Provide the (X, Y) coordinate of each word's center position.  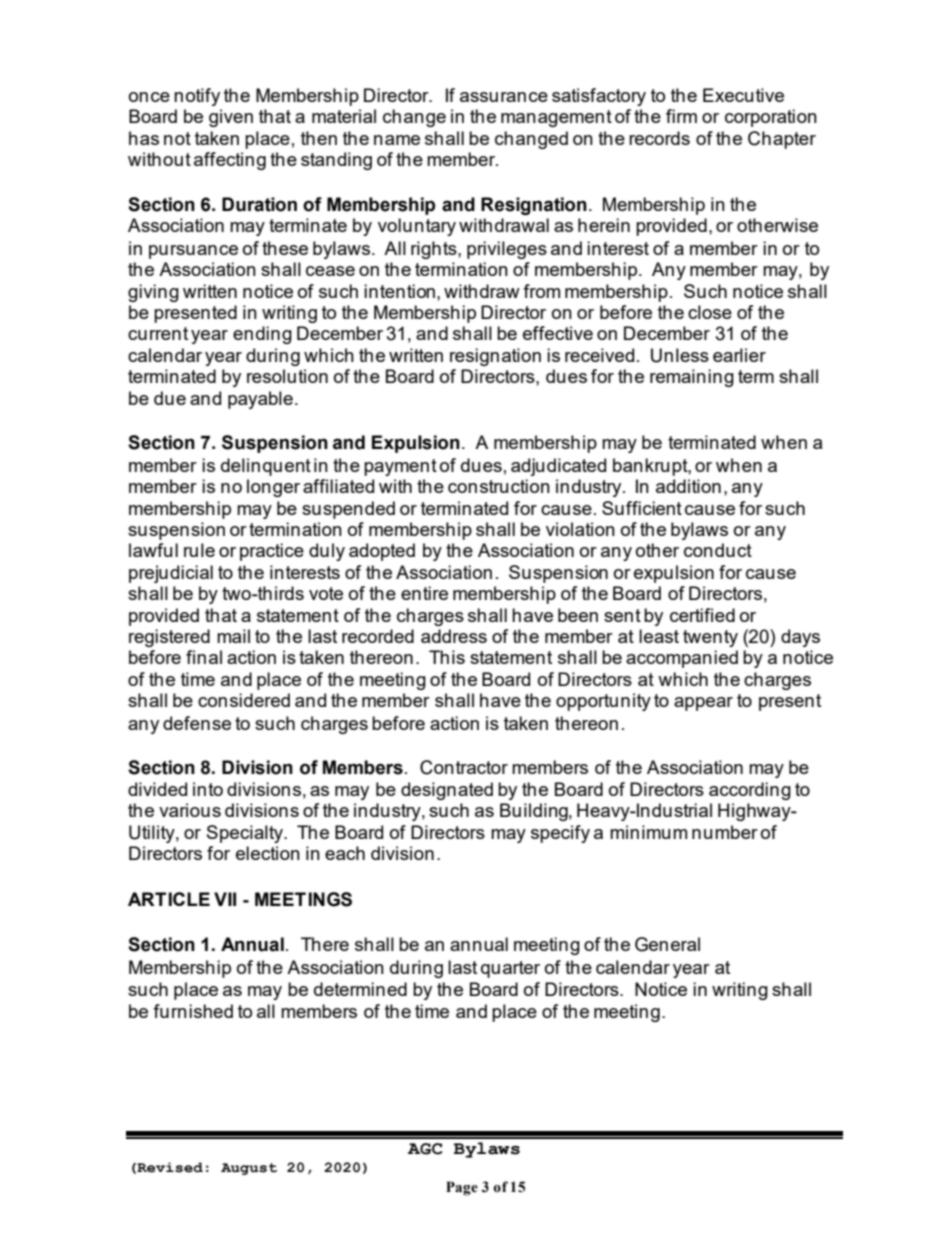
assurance (504, 97)
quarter (510, 969)
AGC (425, 1149)
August (249, 1169)
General (667, 944)
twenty (710, 638)
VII (225, 899)
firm (681, 116)
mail (233, 636)
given (231, 118)
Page (462, 1188)
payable (260, 400)
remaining (692, 378)
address (454, 636)
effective (558, 333)
